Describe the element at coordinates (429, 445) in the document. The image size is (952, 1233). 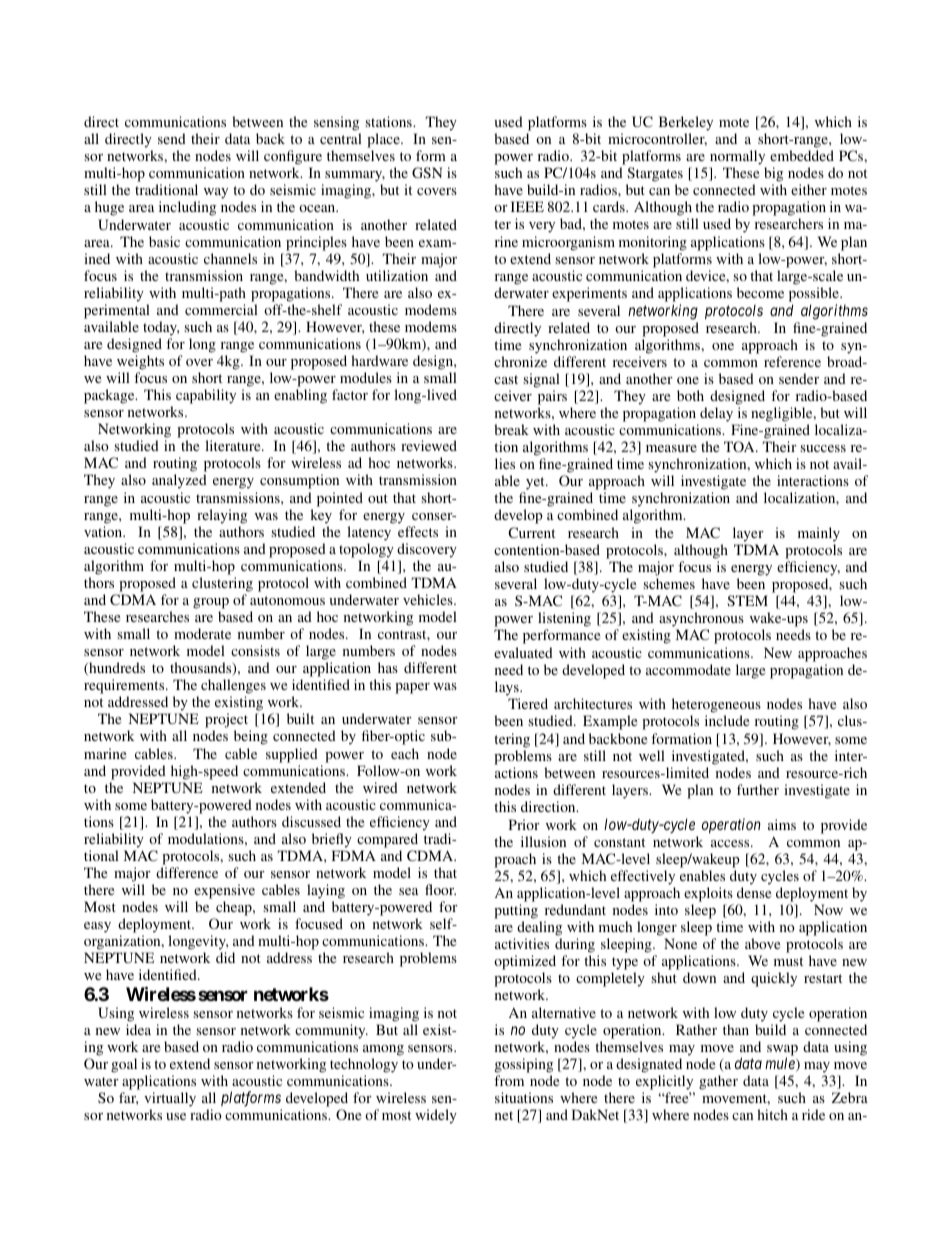
I see `reviewed` at that location.
